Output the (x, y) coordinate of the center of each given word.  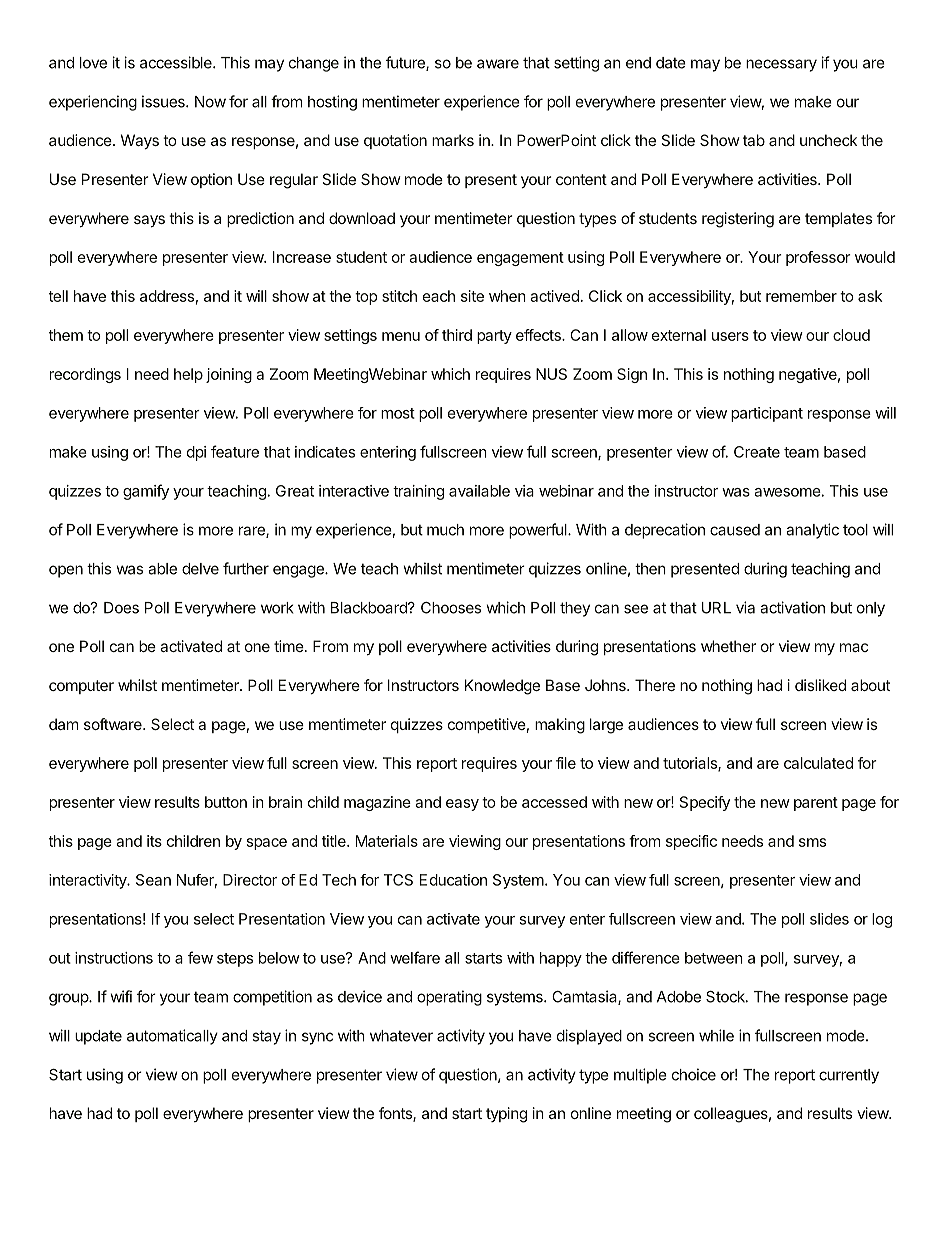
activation (792, 607)
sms (812, 842)
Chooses (451, 608)
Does (121, 608)
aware (498, 64)
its (154, 841)
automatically (172, 1037)
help (188, 375)
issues (164, 101)
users (730, 336)
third (457, 335)
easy (462, 805)
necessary (781, 65)
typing (506, 1115)
